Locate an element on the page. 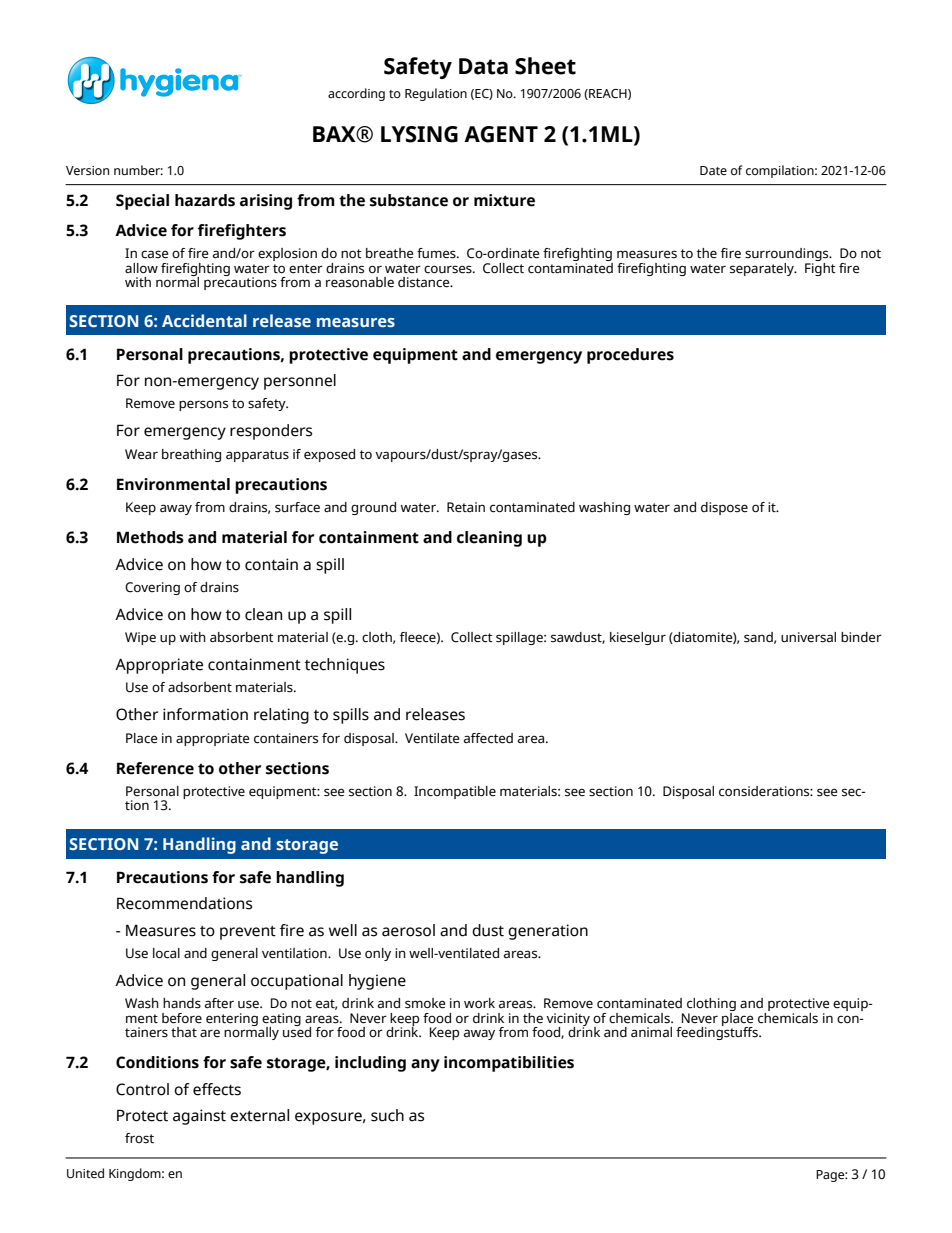 This page has width=952, height=1233. Accidental is located at coordinates (204, 320).
